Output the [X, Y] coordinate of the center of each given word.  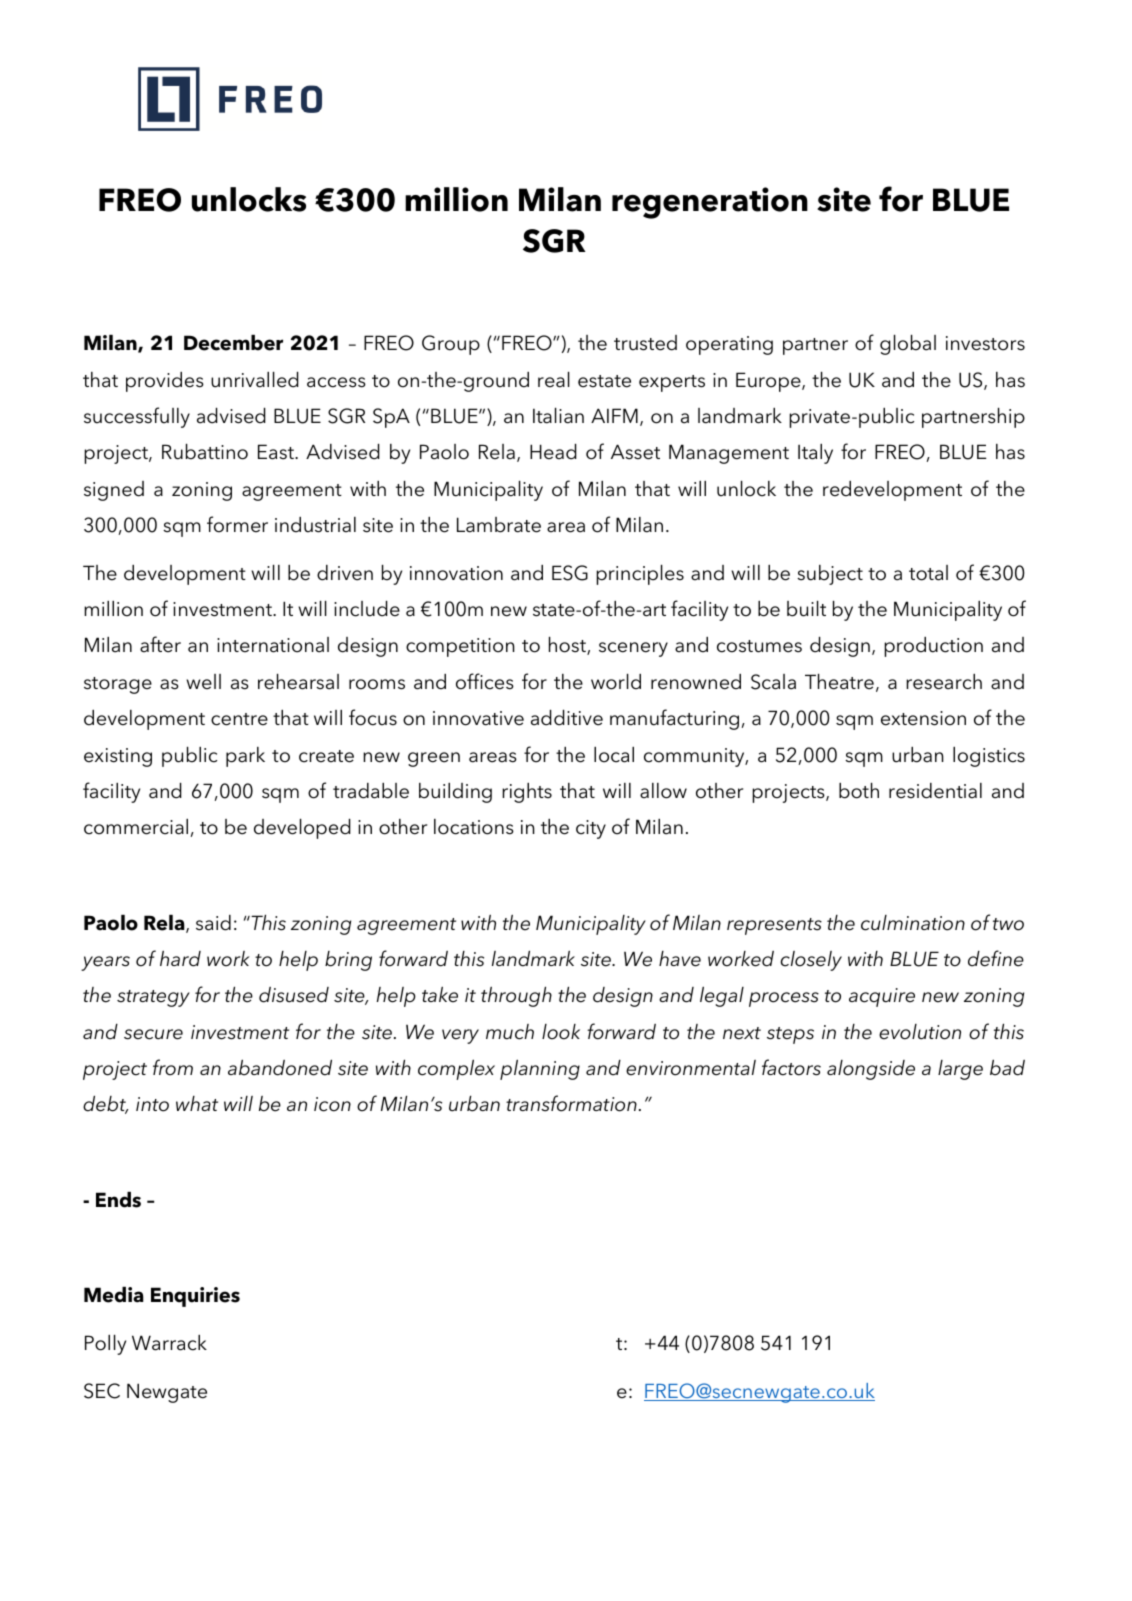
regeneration [710, 203]
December [233, 343]
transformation [571, 1103]
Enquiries [195, 1297]
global [908, 345]
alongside [871, 1070]
